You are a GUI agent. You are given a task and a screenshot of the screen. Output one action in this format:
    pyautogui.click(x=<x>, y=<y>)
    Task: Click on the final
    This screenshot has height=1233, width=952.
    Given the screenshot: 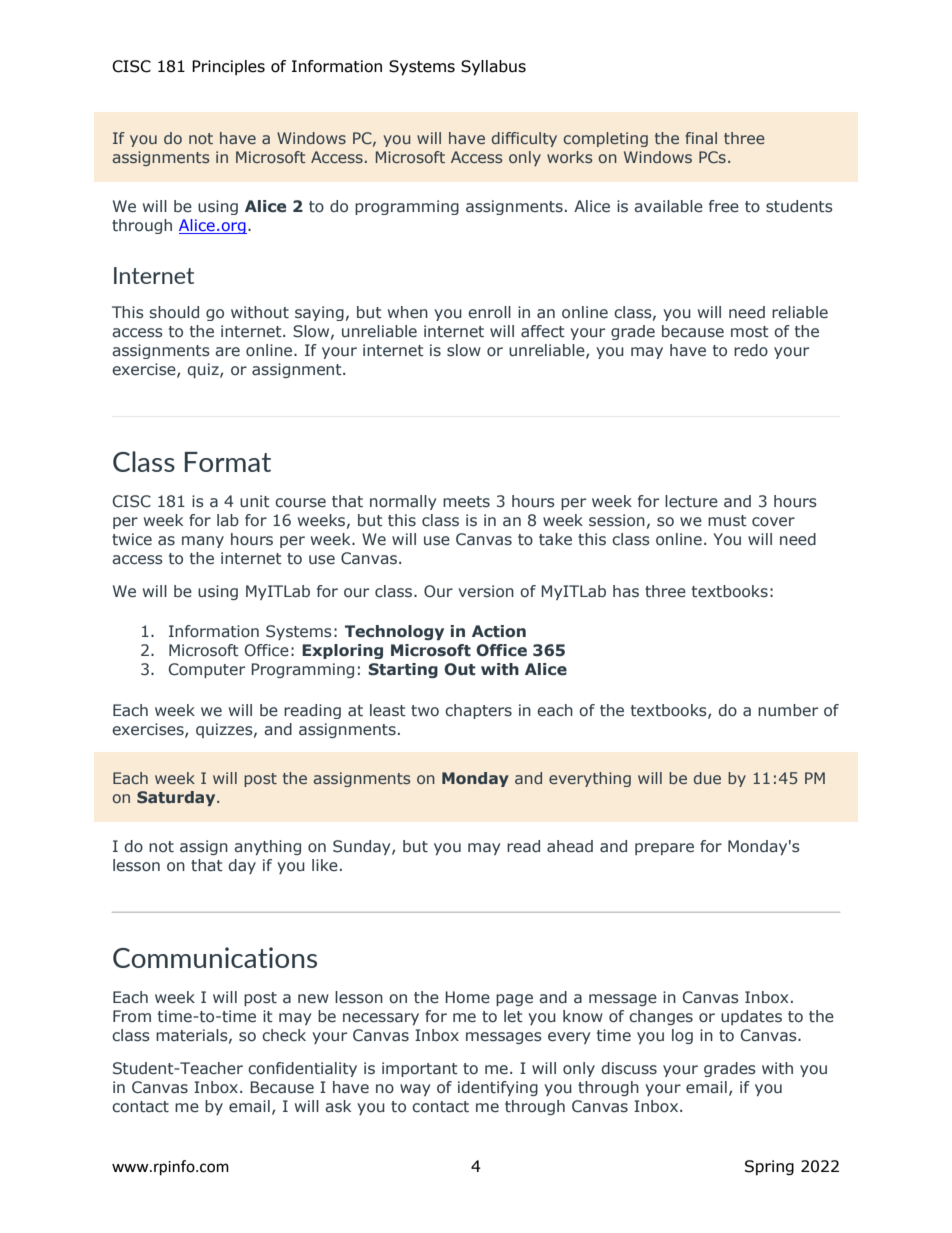 What is the action you would take?
    pyautogui.click(x=701, y=138)
